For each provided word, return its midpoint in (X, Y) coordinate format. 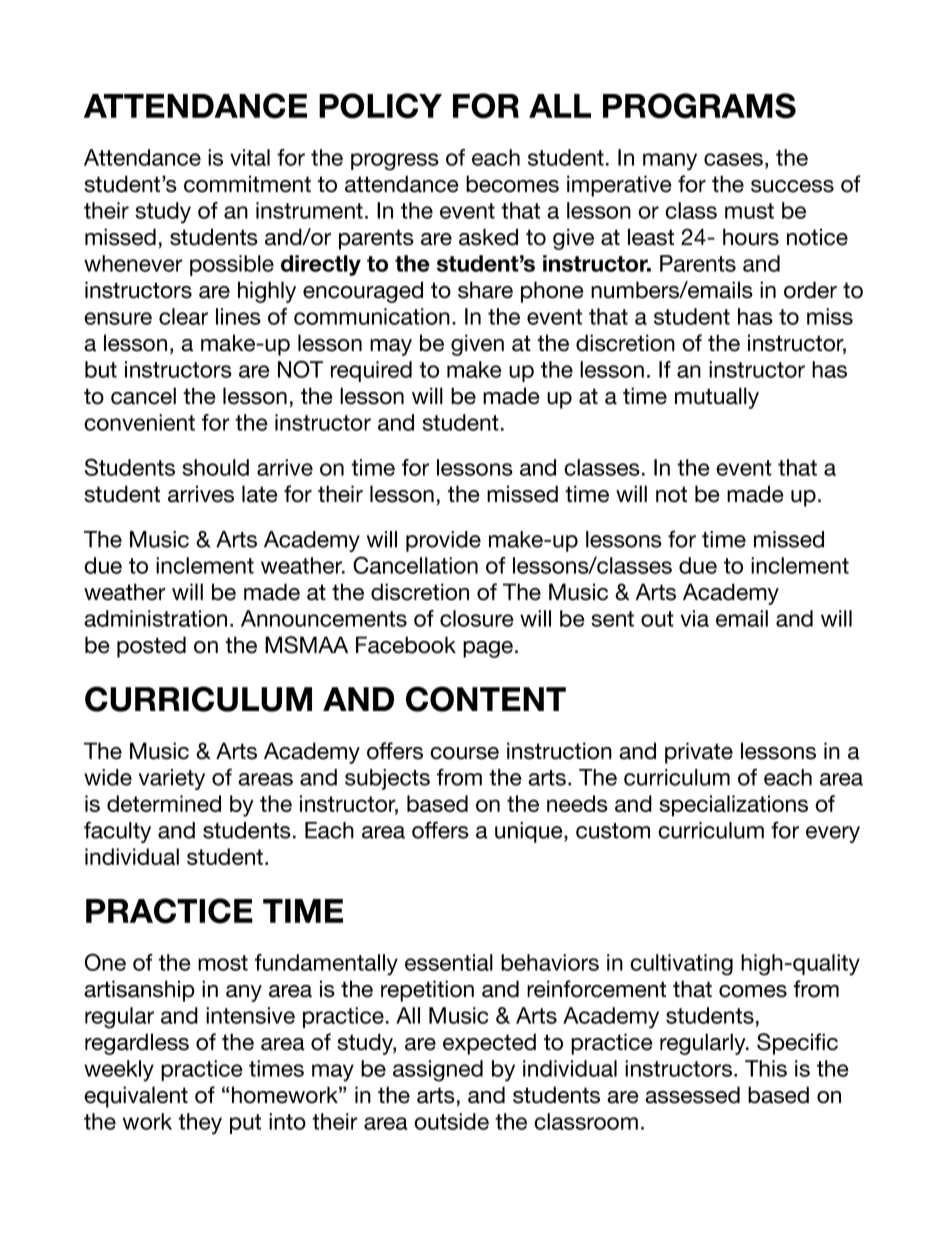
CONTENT (486, 699)
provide (443, 541)
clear (183, 316)
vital (250, 157)
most (223, 963)
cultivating (681, 965)
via (695, 618)
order (810, 290)
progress (395, 162)
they (200, 1124)
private (699, 753)
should (215, 467)
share (485, 290)
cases (733, 159)
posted (151, 647)
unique (530, 832)
